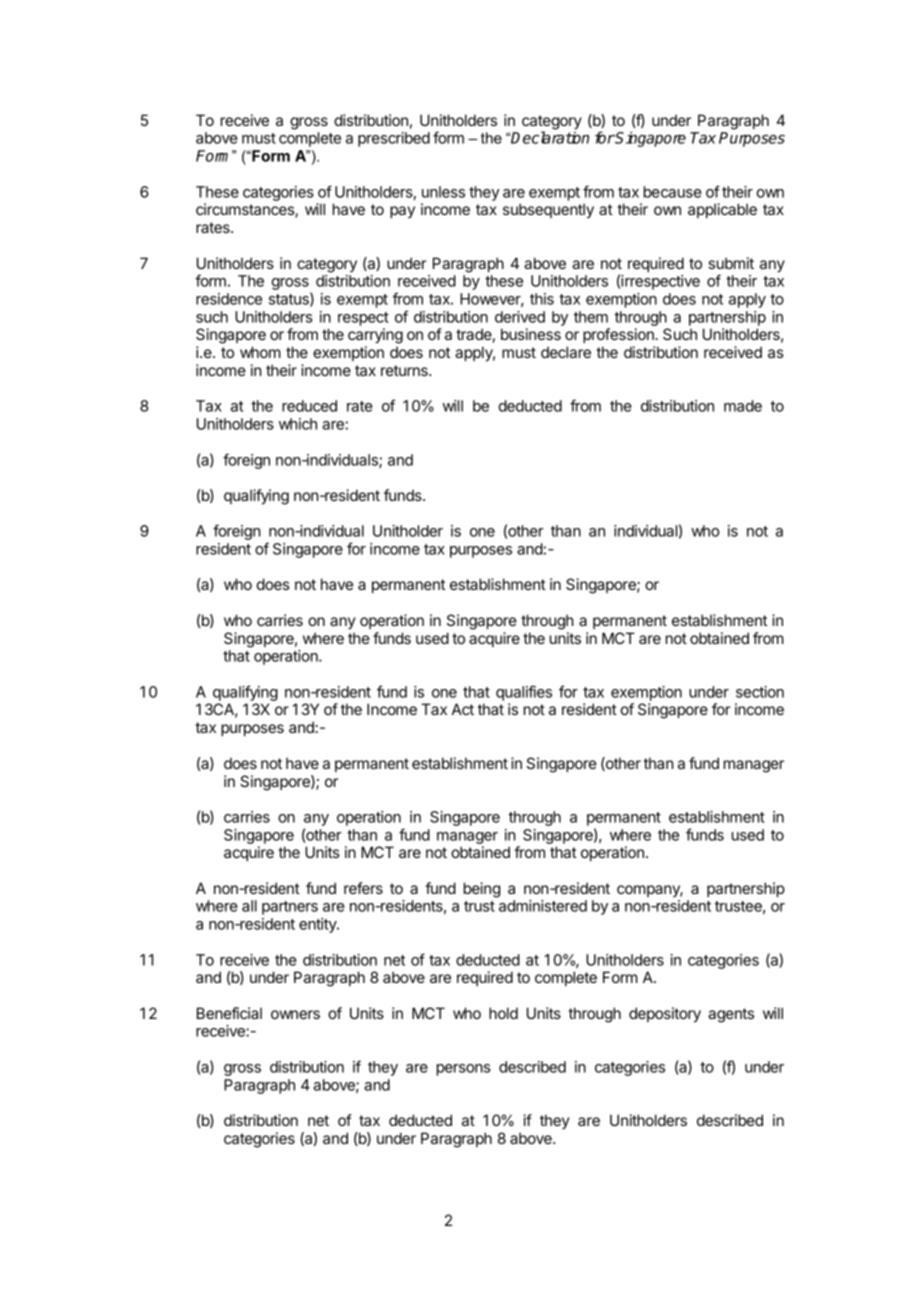 The width and height of the screenshot is (924, 1307). Describe the element at coordinates (482, 890) in the screenshot. I see `being` at that location.
